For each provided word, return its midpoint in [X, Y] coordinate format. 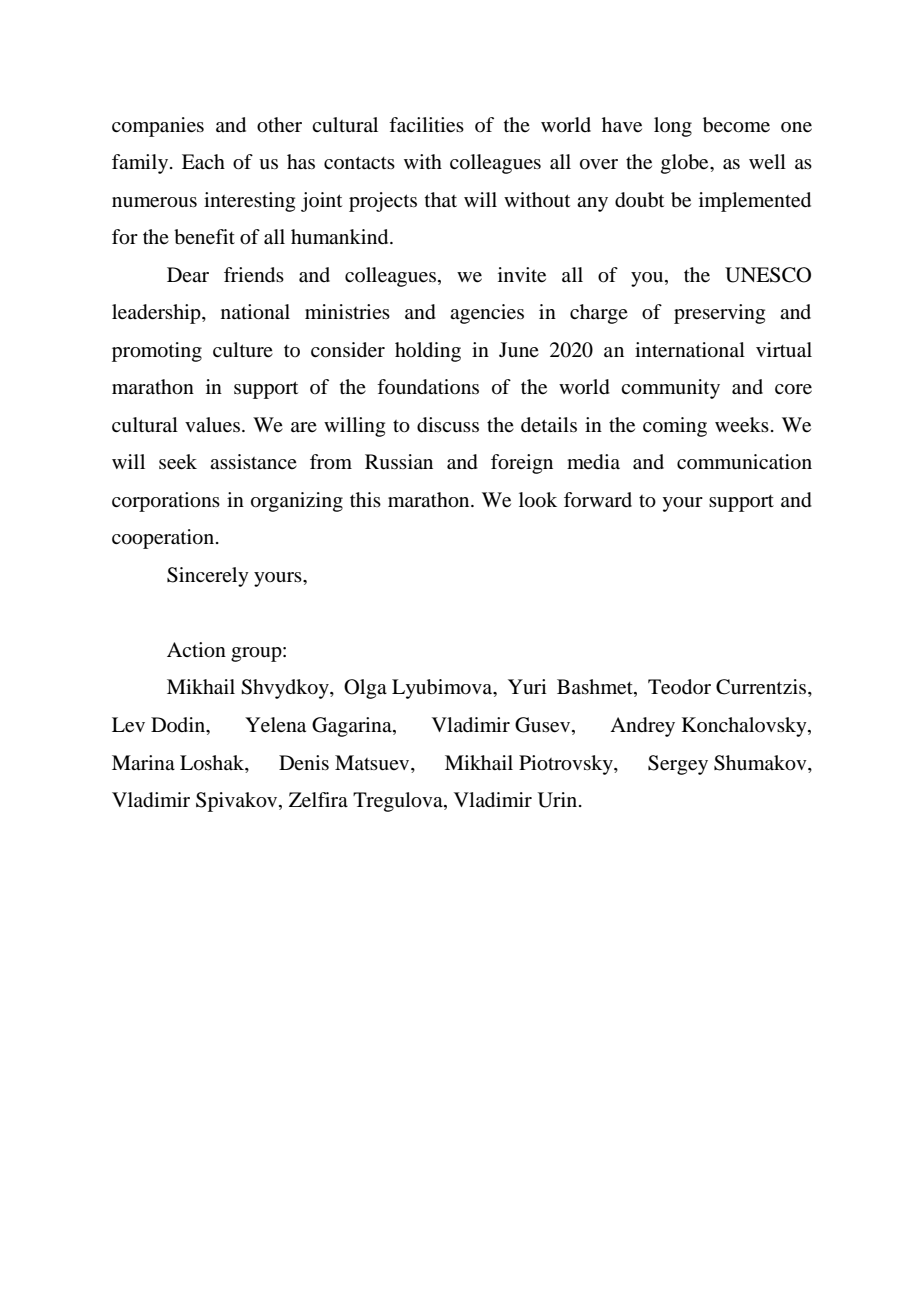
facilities [426, 125]
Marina [143, 762]
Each [203, 162]
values [212, 425]
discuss [448, 425]
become [736, 125]
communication [744, 462]
